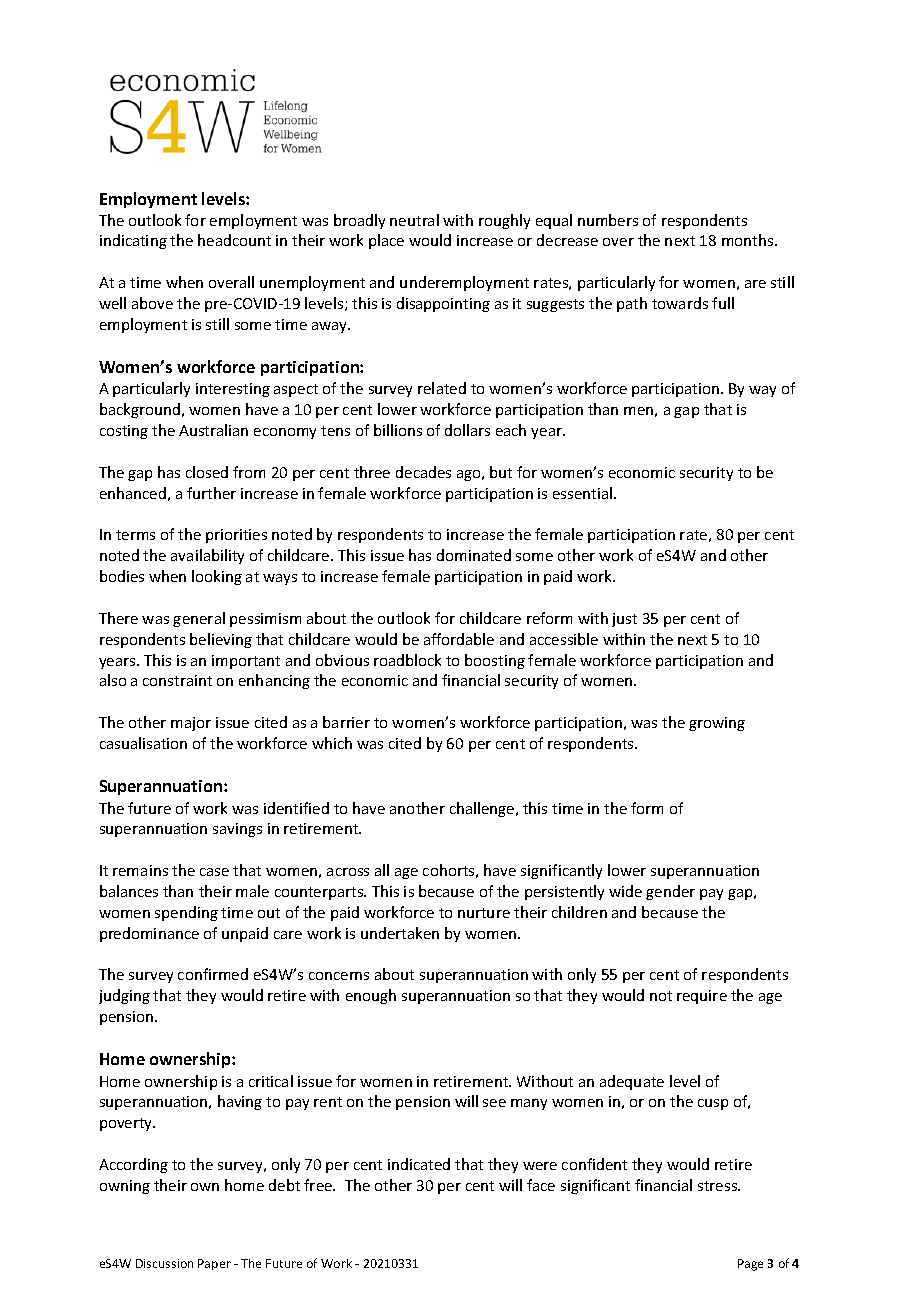 This document has width=924, height=1308. I want to click on general, so click(199, 619).
